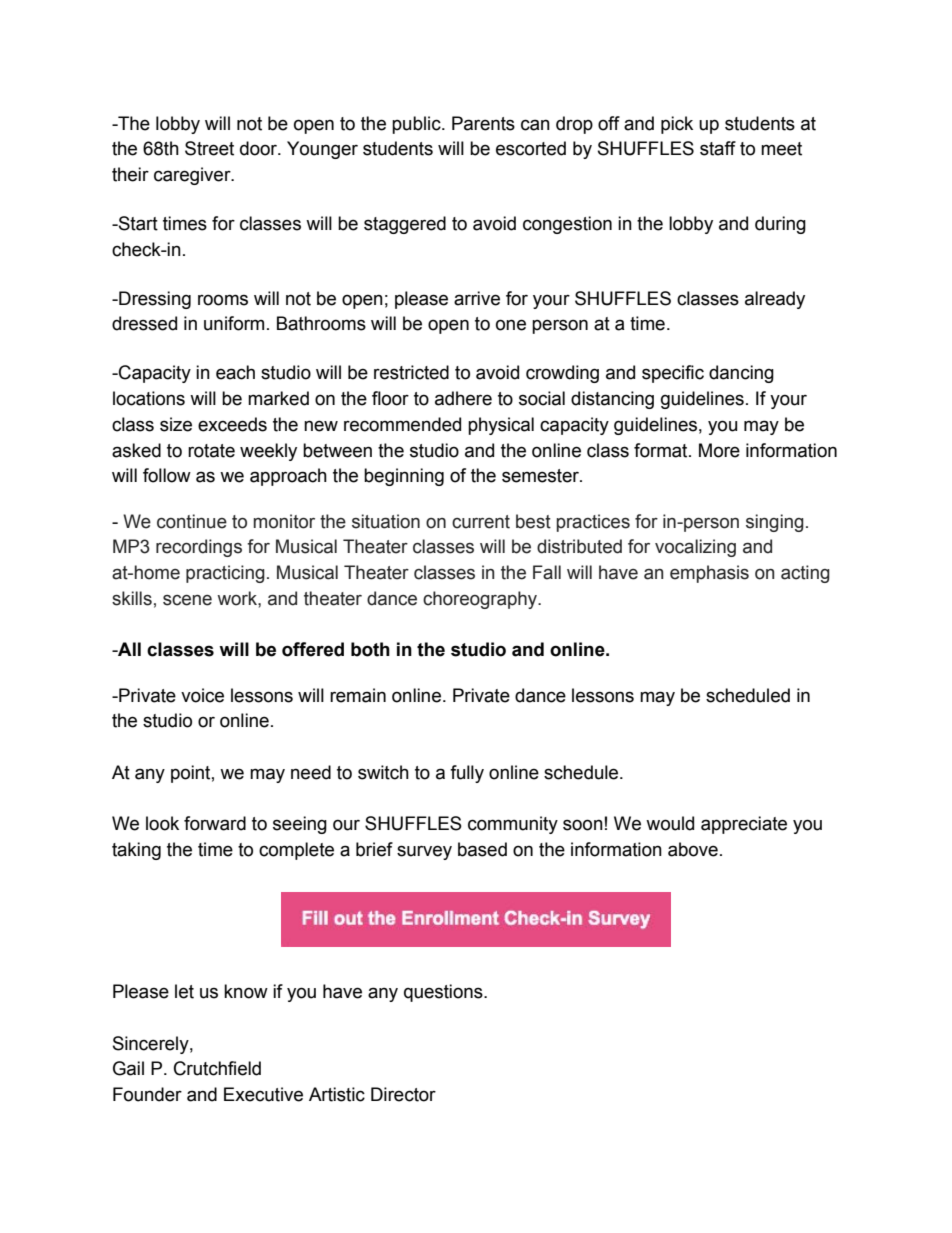  I want to click on Director, so click(403, 1094).
